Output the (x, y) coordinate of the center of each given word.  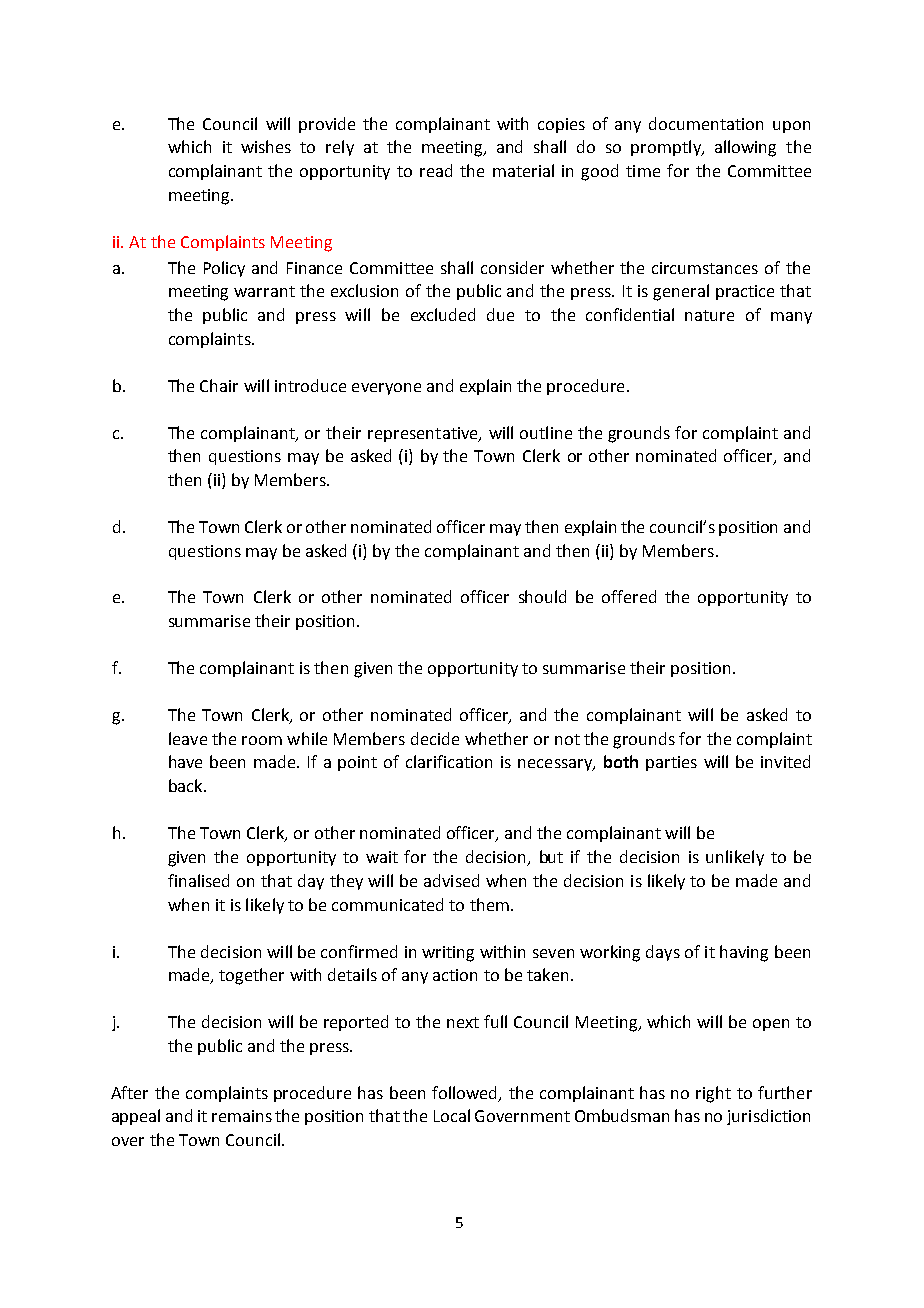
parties (671, 763)
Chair (219, 385)
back (187, 785)
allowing (745, 148)
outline (546, 432)
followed (466, 1093)
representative (424, 434)
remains (242, 1116)
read (436, 170)
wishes (266, 146)
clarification (449, 761)
